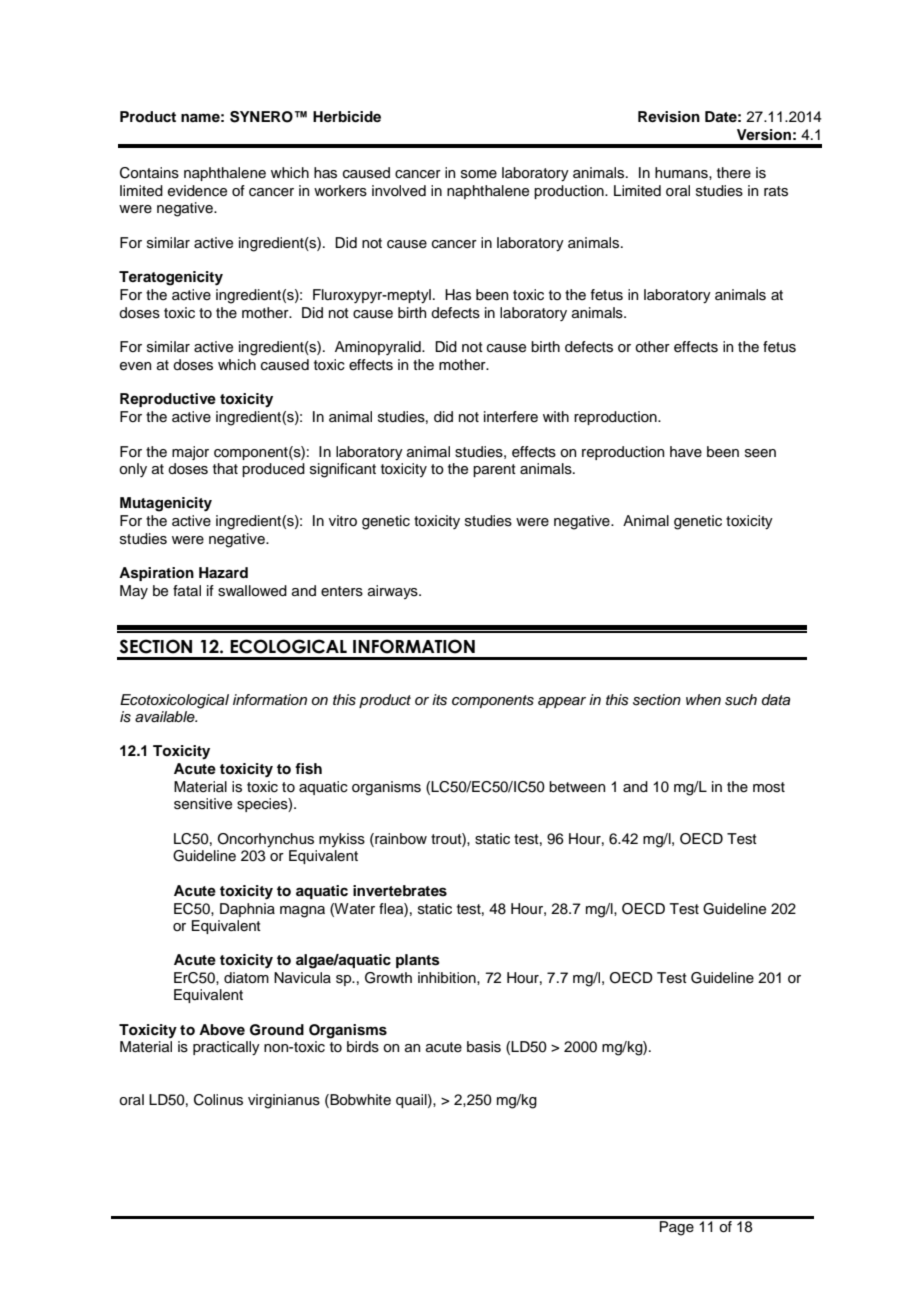 This screenshot has width=924, height=1308. What do you see at coordinates (669, 117) in the screenshot?
I see `Revision` at bounding box center [669, 117].
